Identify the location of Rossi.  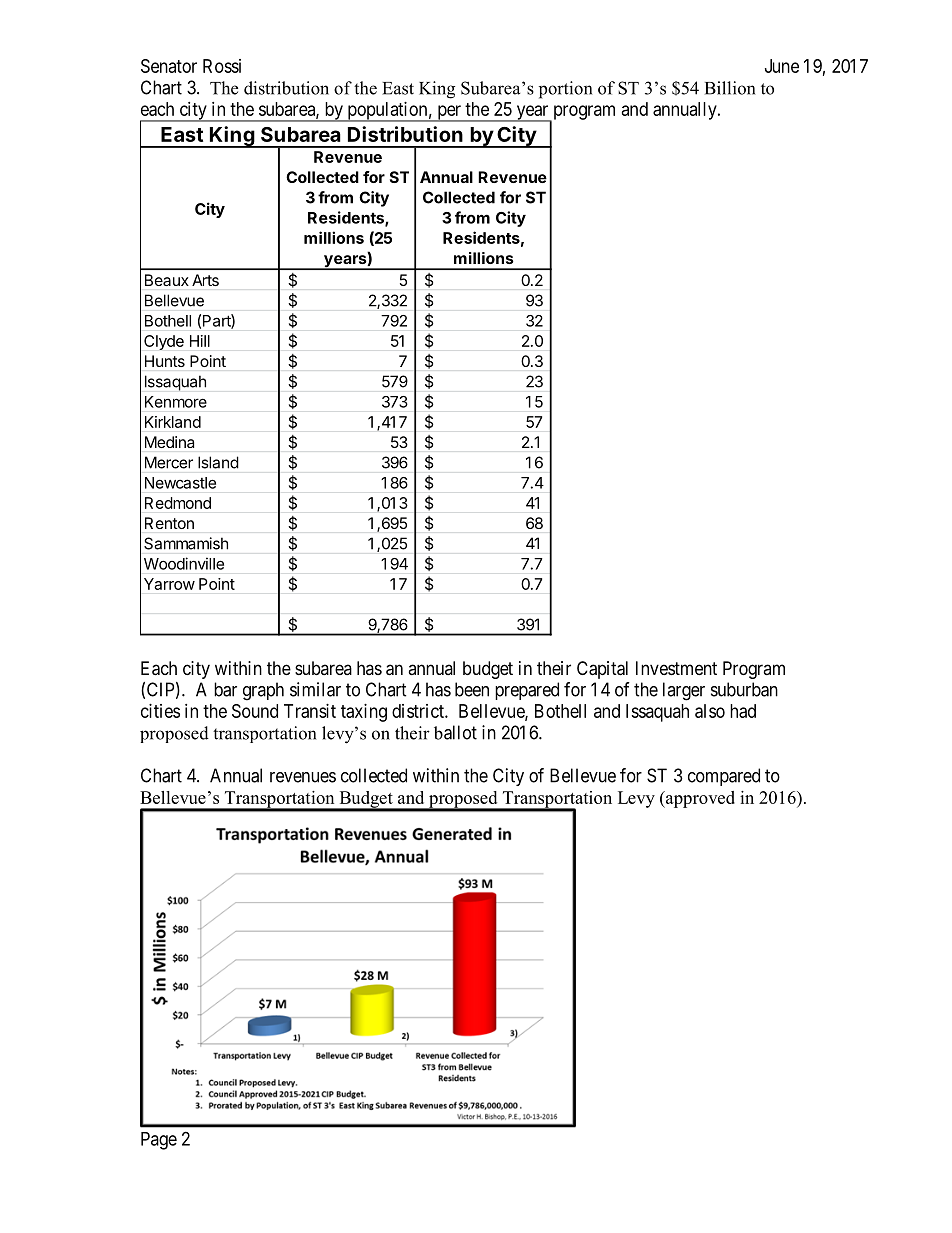
(222, 66).
